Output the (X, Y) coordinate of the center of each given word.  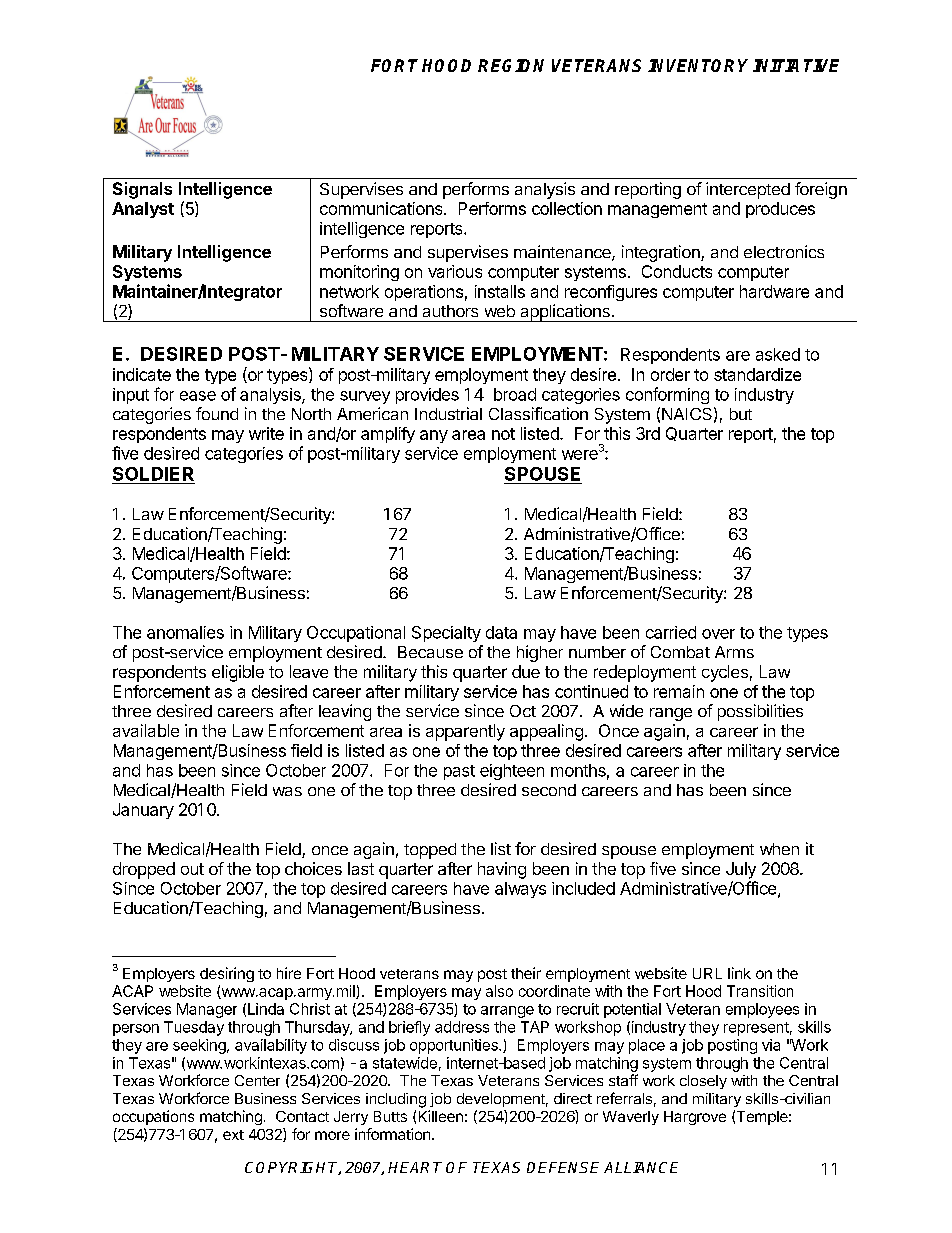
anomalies (185, 632)
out (192, 869)
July (741, 870)
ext (233, 1135)
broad (515, 394)
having (502, 870)
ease (198, 396)
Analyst (143, 210)
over (718, 634)
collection (567, 208)
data (501, 632)
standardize (757, 374)
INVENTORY (698, 65)
